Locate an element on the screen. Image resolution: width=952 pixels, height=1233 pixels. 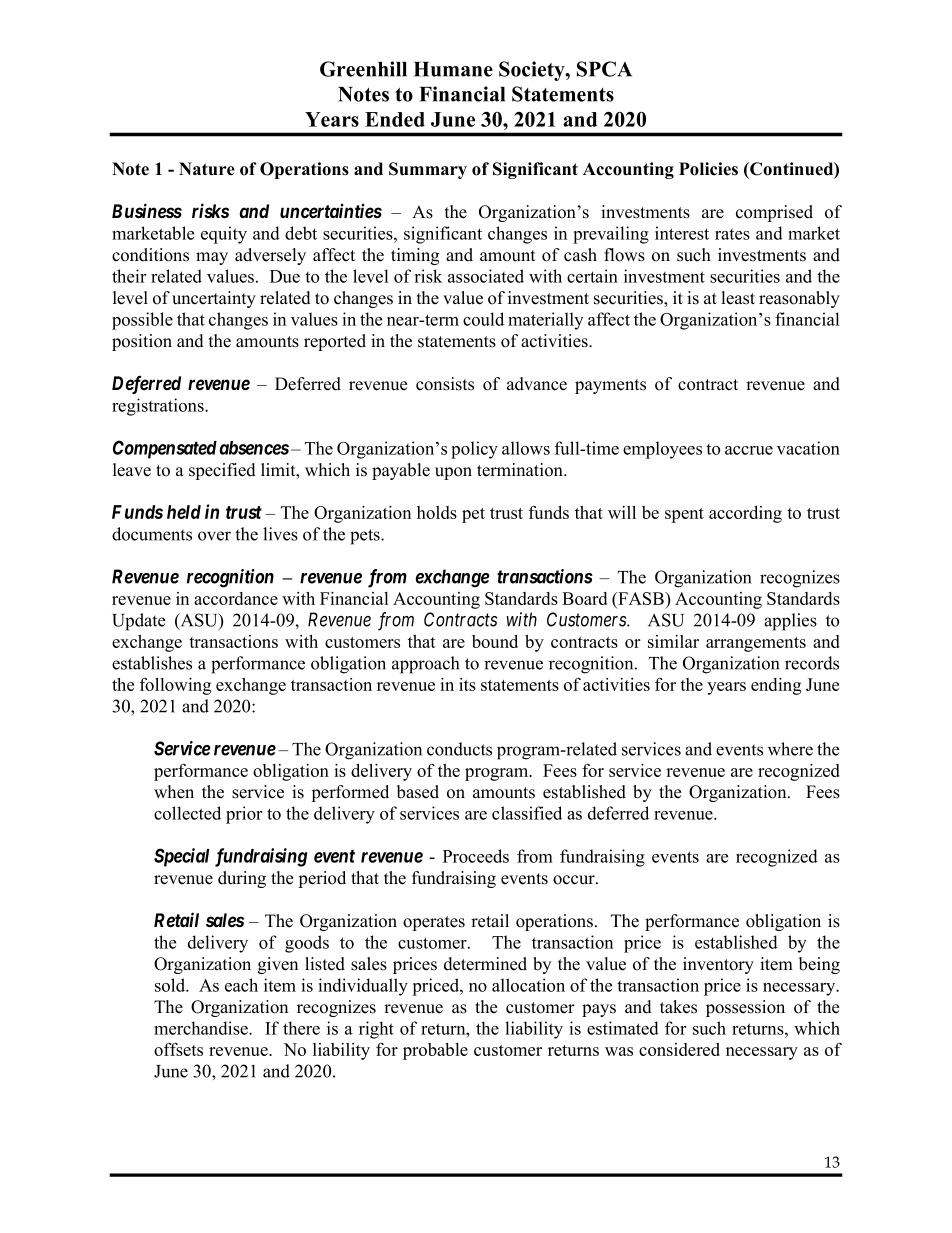
Policies is located at coordinates (708, 169).
